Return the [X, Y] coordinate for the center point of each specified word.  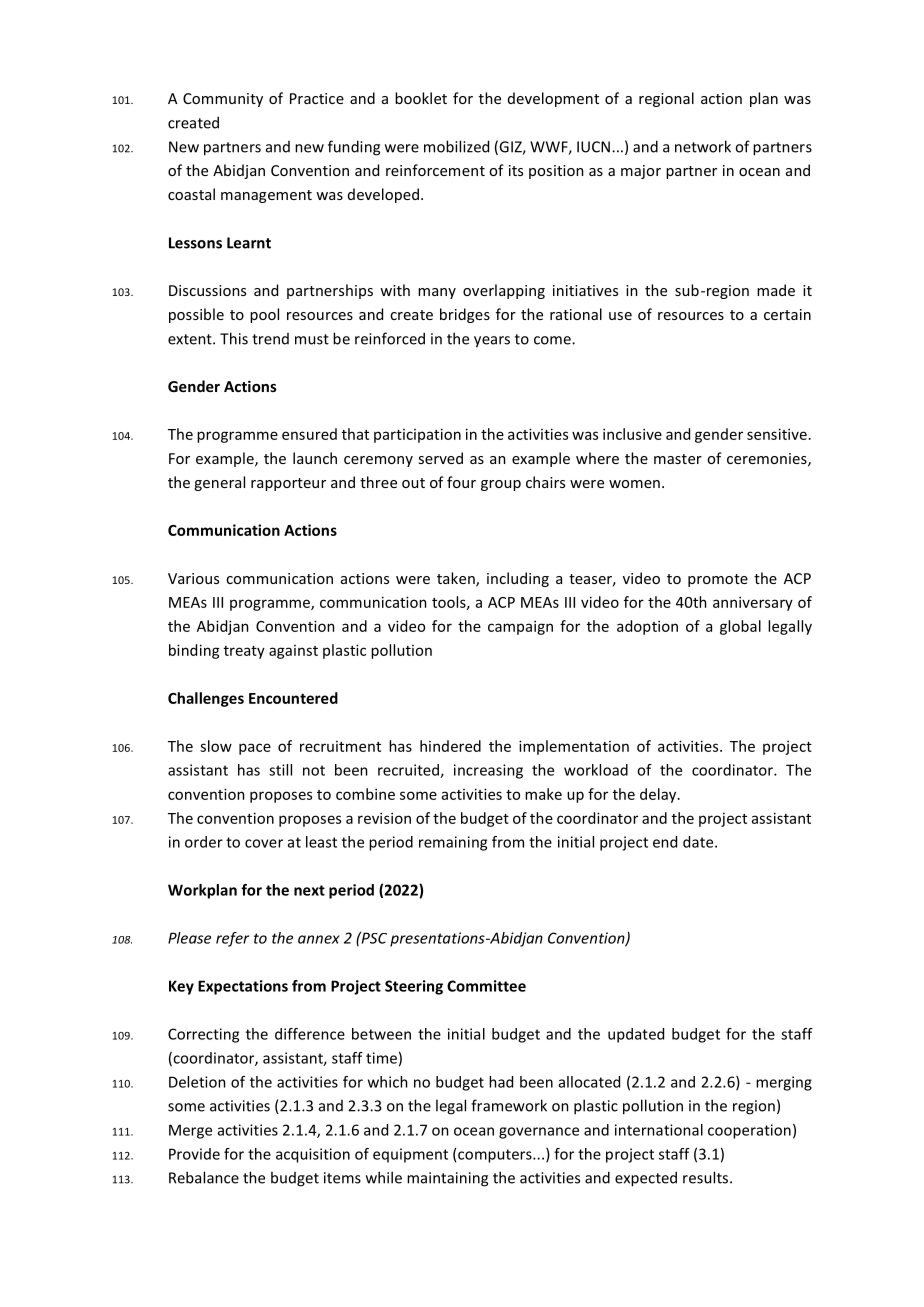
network [703, 146]
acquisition [313, 1155]
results [707, 1177]
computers [496, 1156]
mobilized [456, 146]
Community [223, 100]
